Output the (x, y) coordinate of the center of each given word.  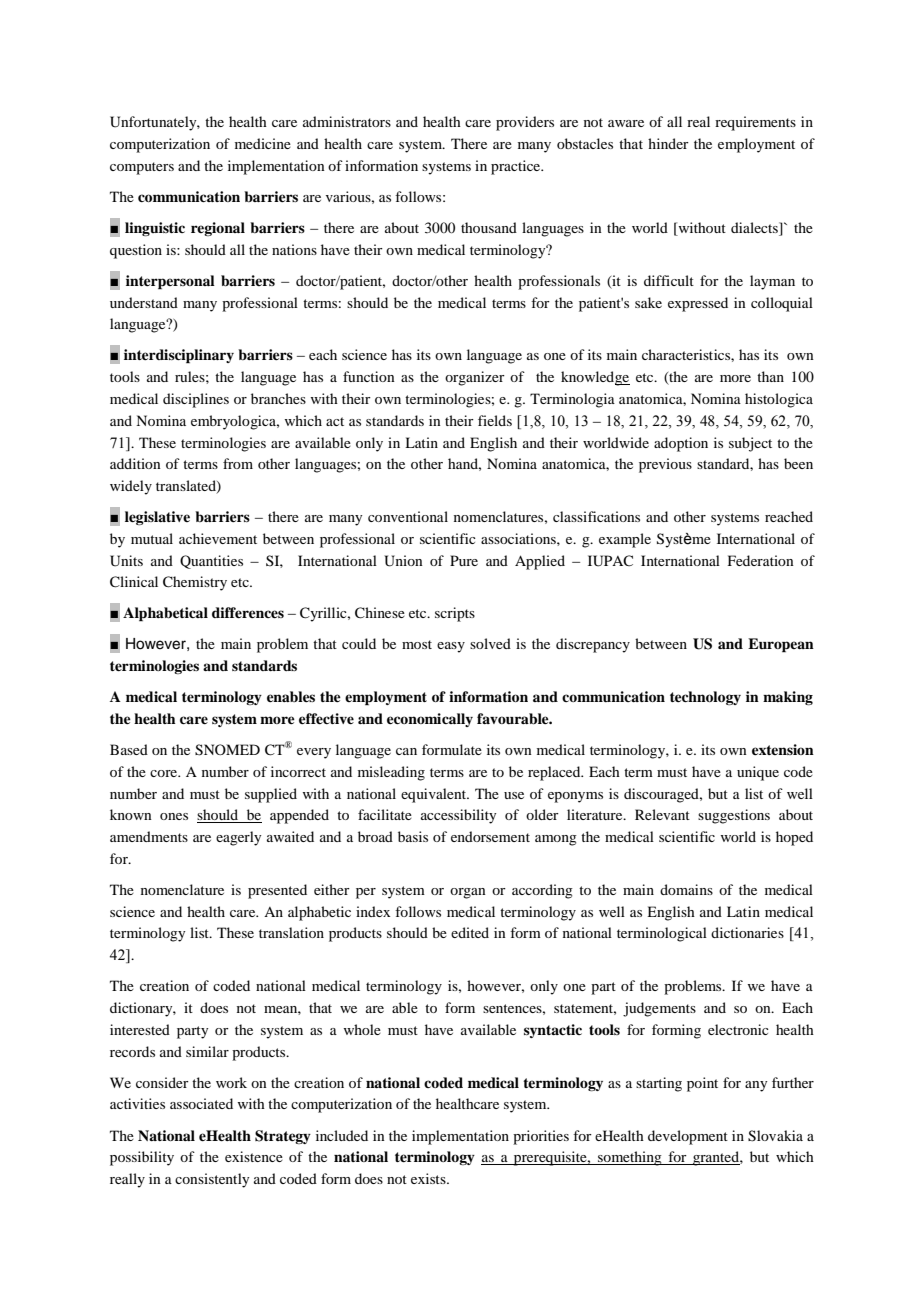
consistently (212, 1180)
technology (705, 698)
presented (277, 891)
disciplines (196, 400)
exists (429, 1178)
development (688, 1137)
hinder (668, 143)
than (770, 376)
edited (470, 932)
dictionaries (747, 932)
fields (495, 420)
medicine (263, 143)
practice (517, 167)
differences (248, 612)
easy (451, 647)
